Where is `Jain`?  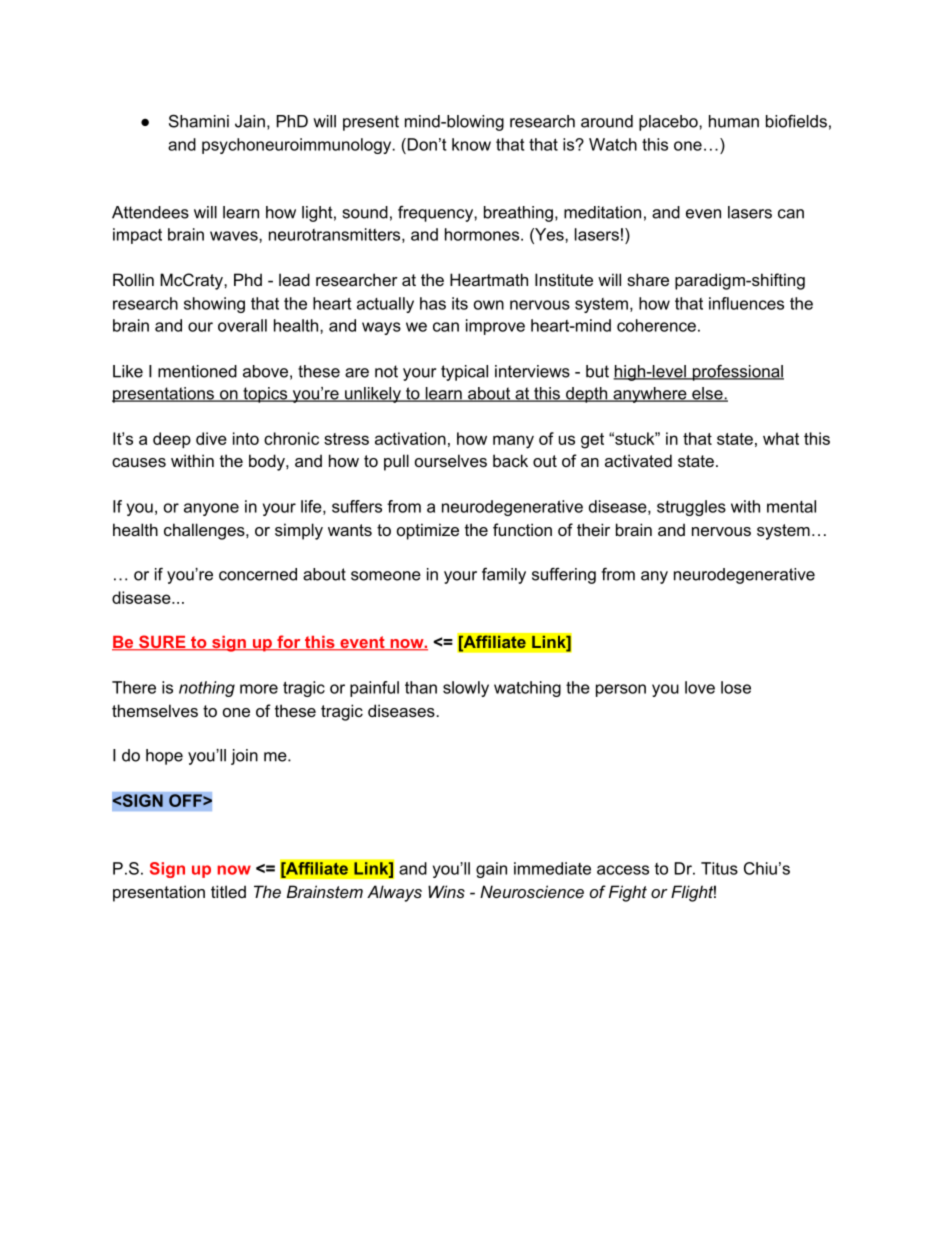
Jain is located at coordinates (250, 121).
